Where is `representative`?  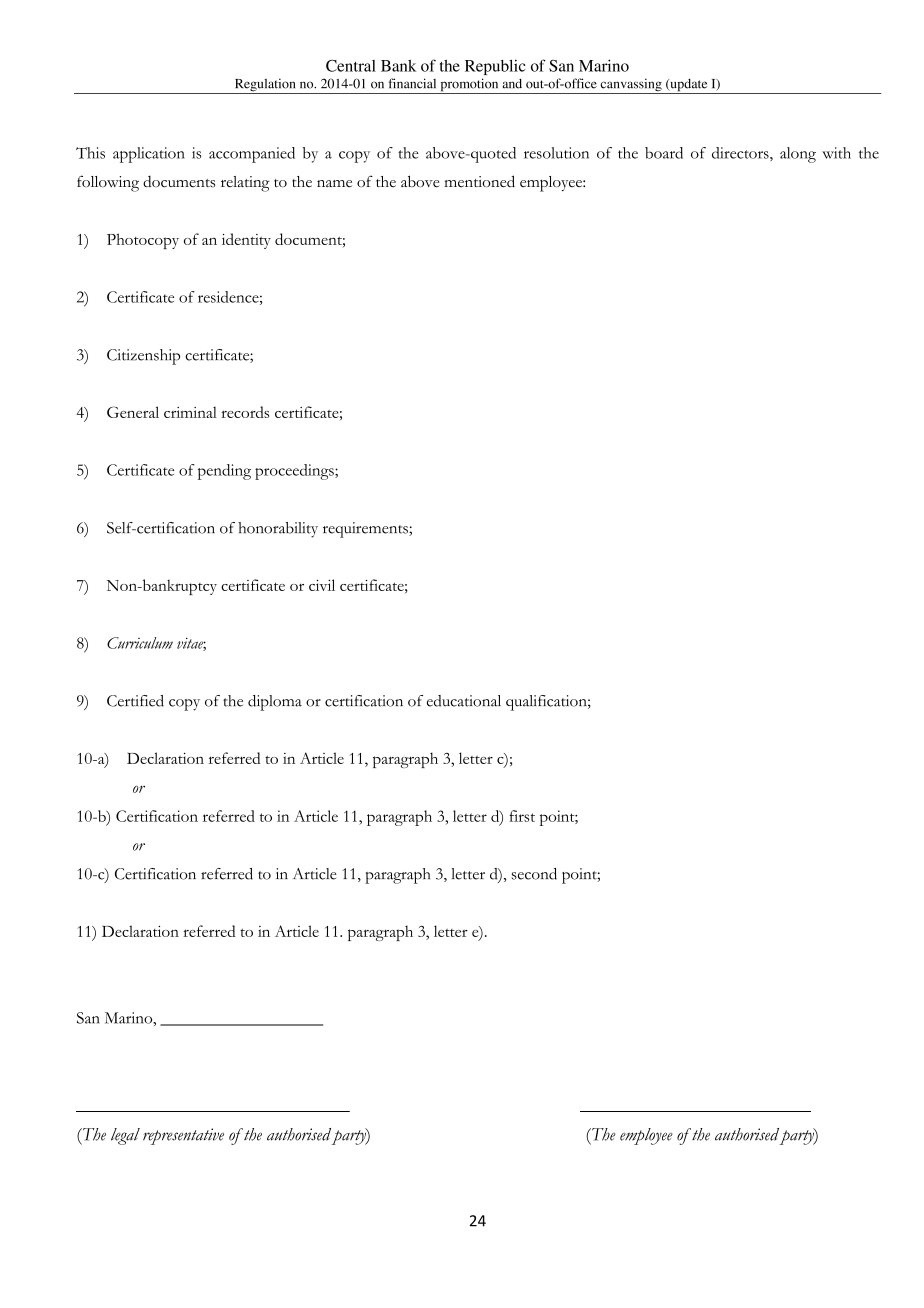 representative is located at coordinates (183, 1136).
